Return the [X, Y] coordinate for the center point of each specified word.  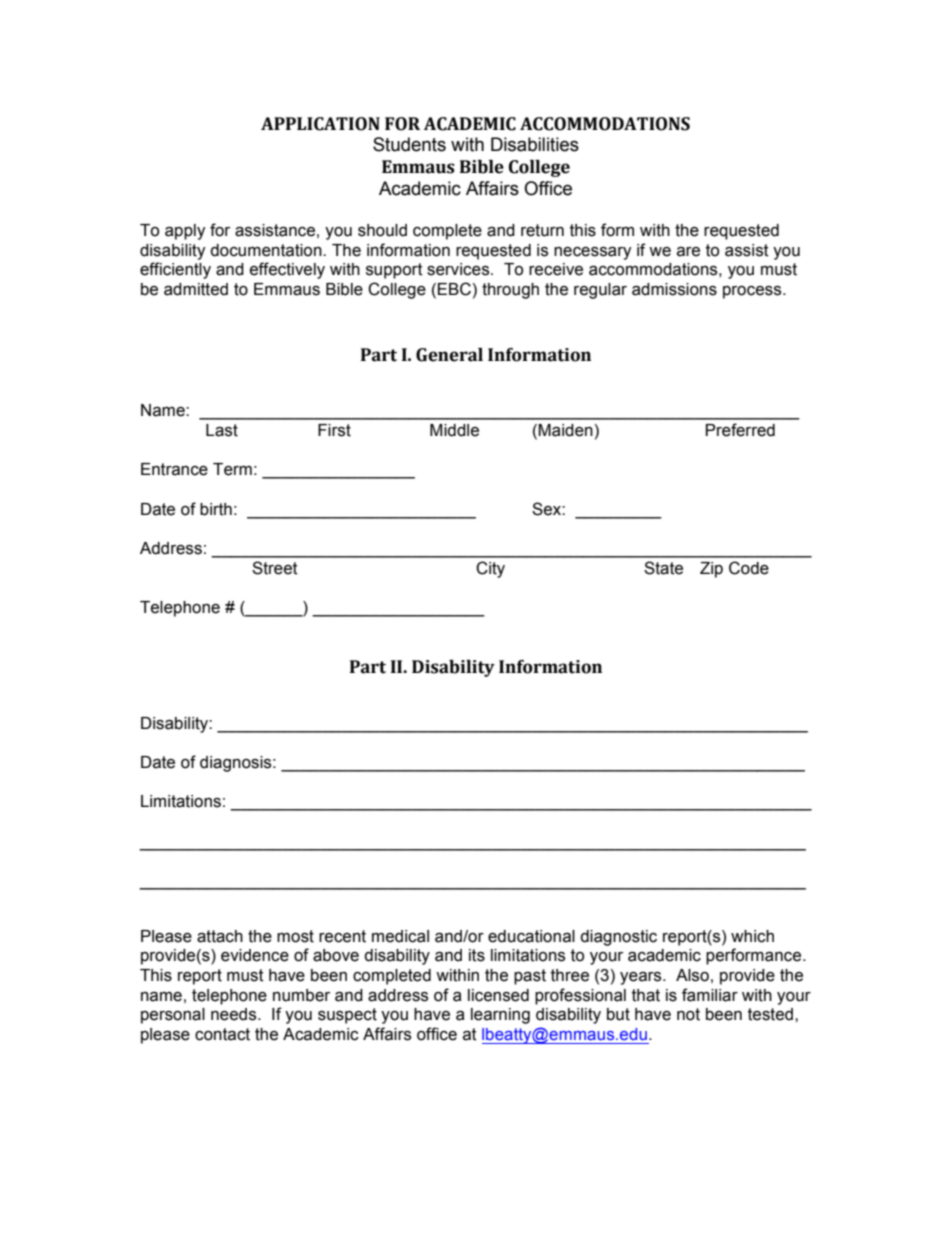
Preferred [740, 430]
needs [235, 1014]
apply [185, 232]
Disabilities [535, 144]
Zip [711, 570]
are [688, 252]
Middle [454, 430]
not [688, 1014]
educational [531, 936]
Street [275, 568]
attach [220, 936]
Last [222, 430]
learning [500, 1016]
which [752, 936]
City [490, 569]
